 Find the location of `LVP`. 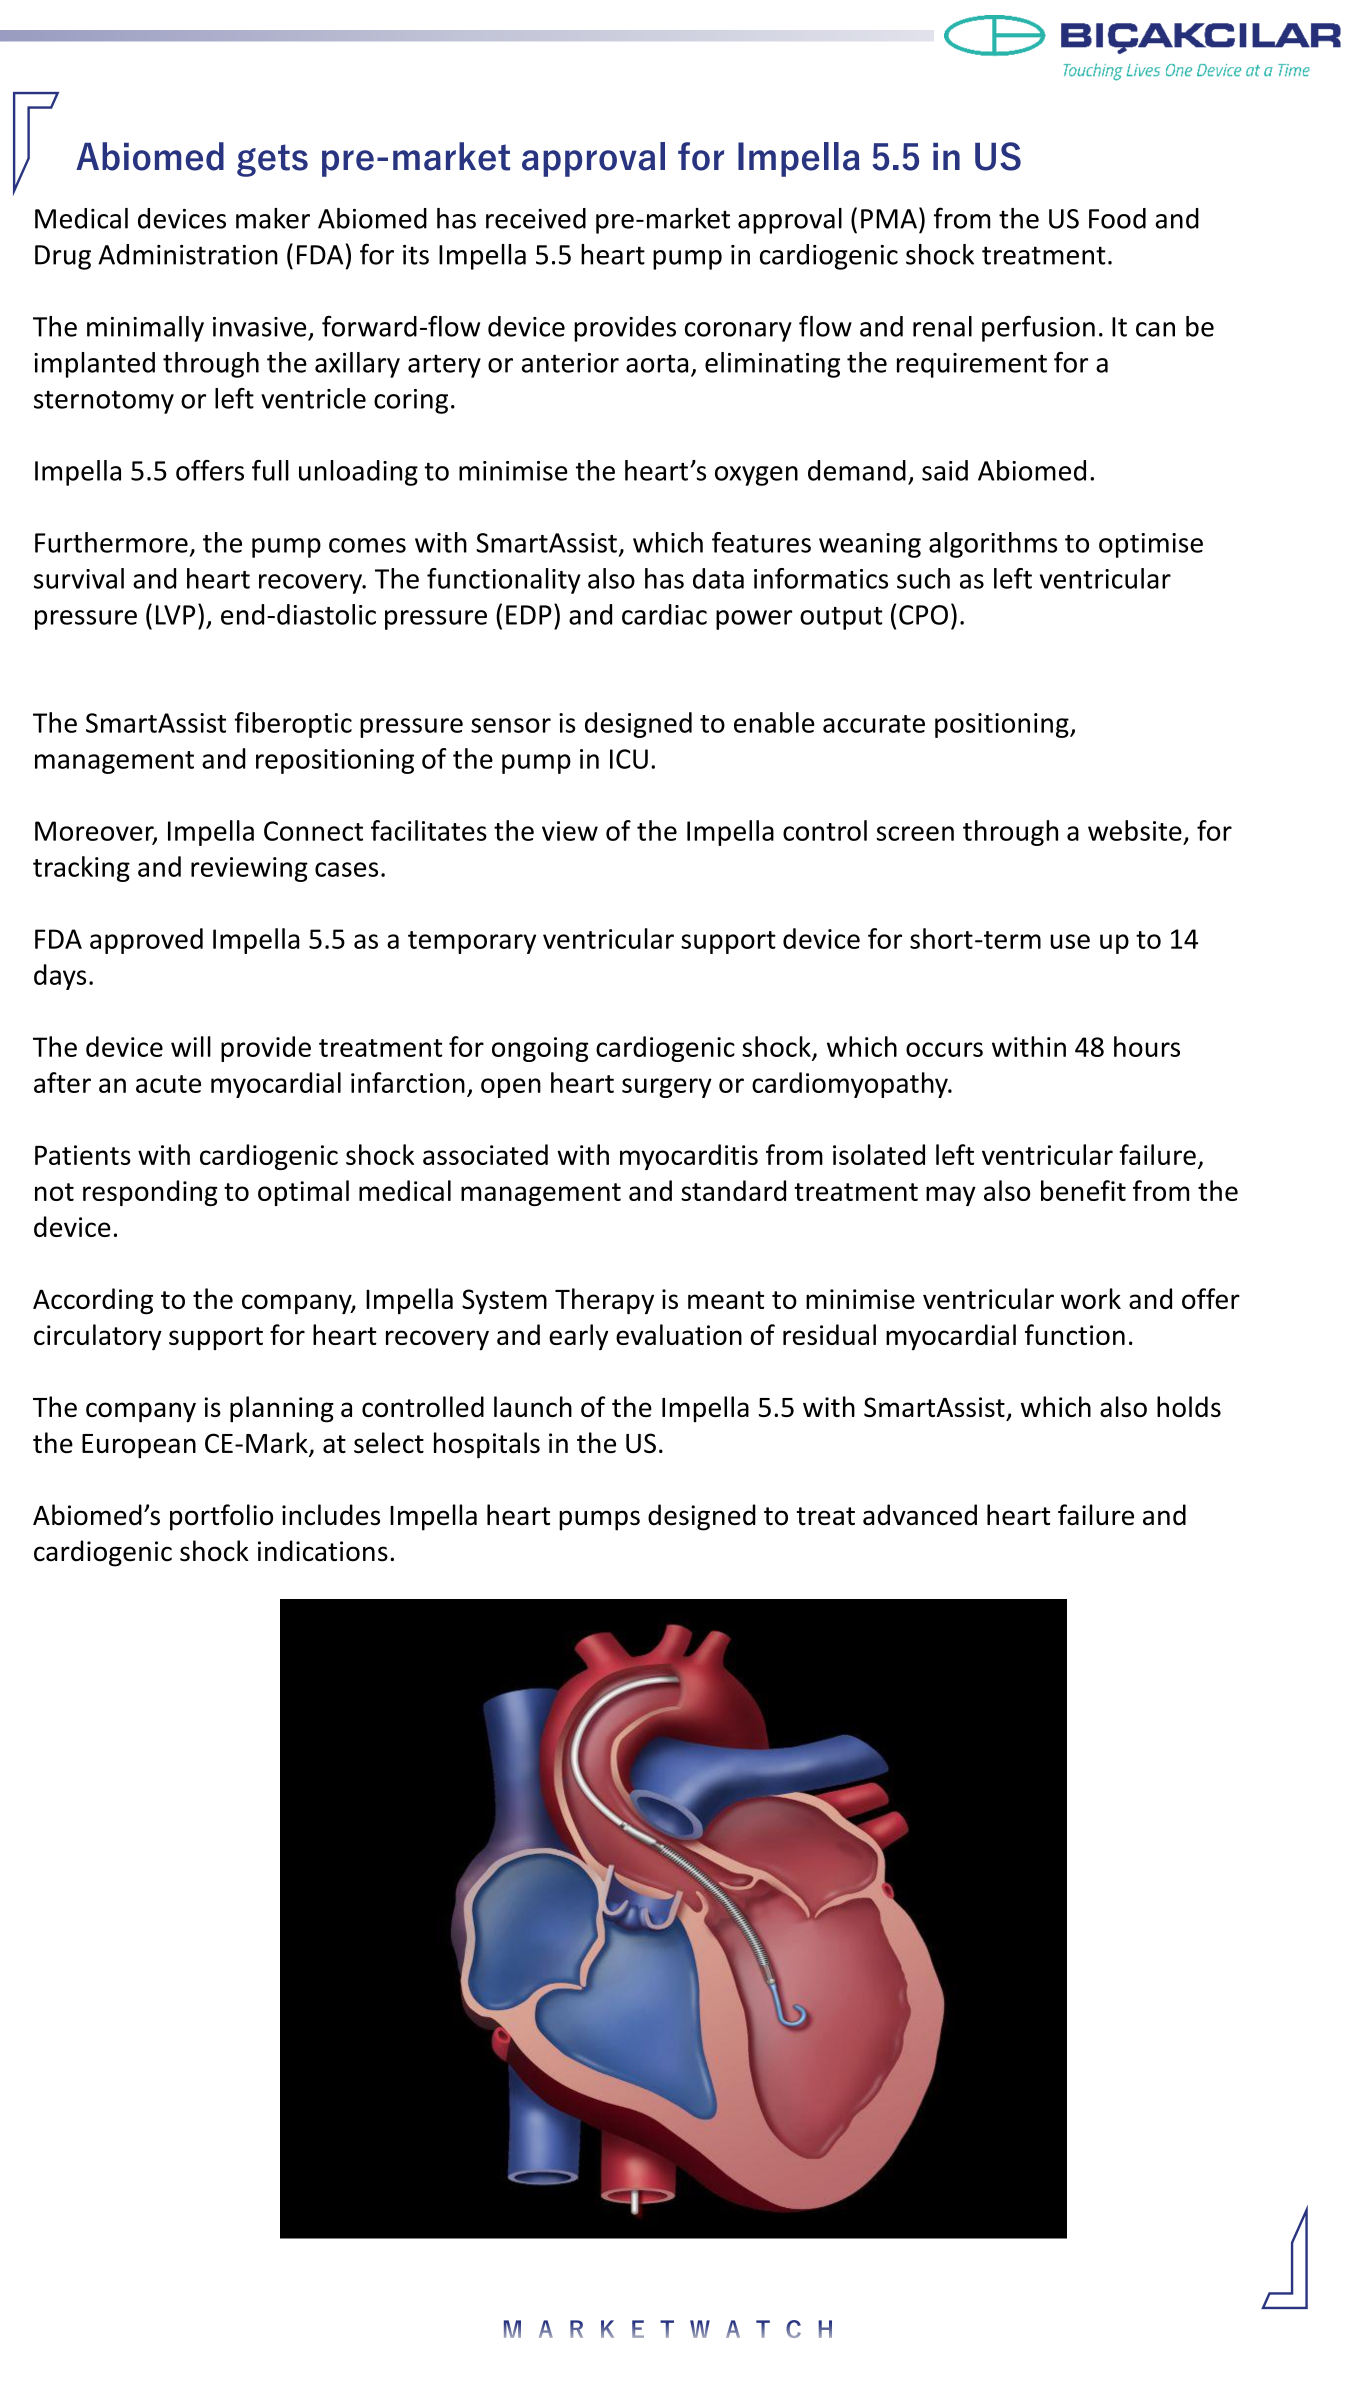

LVP is located at coordinates (175, 615).
